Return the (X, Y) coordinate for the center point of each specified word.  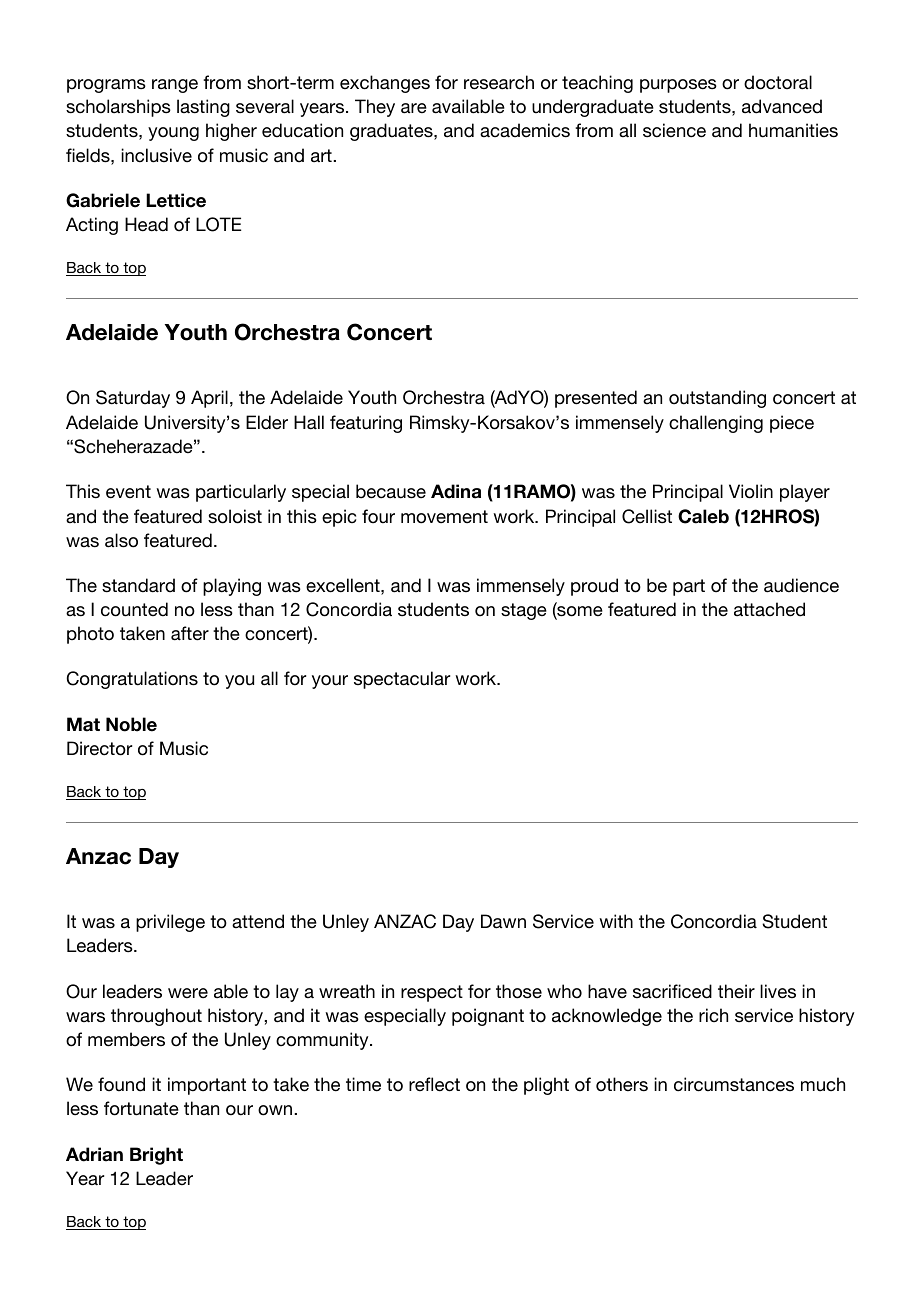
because (391, 491)
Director (99, 748)
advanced (782, 106)
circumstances (734, 1084)
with (616, 921)
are (414, 108)
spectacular (402, 680)
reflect (434, 1084)
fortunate (141, 1108)
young (173, 134)
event (128, 492)
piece (792, 424)
